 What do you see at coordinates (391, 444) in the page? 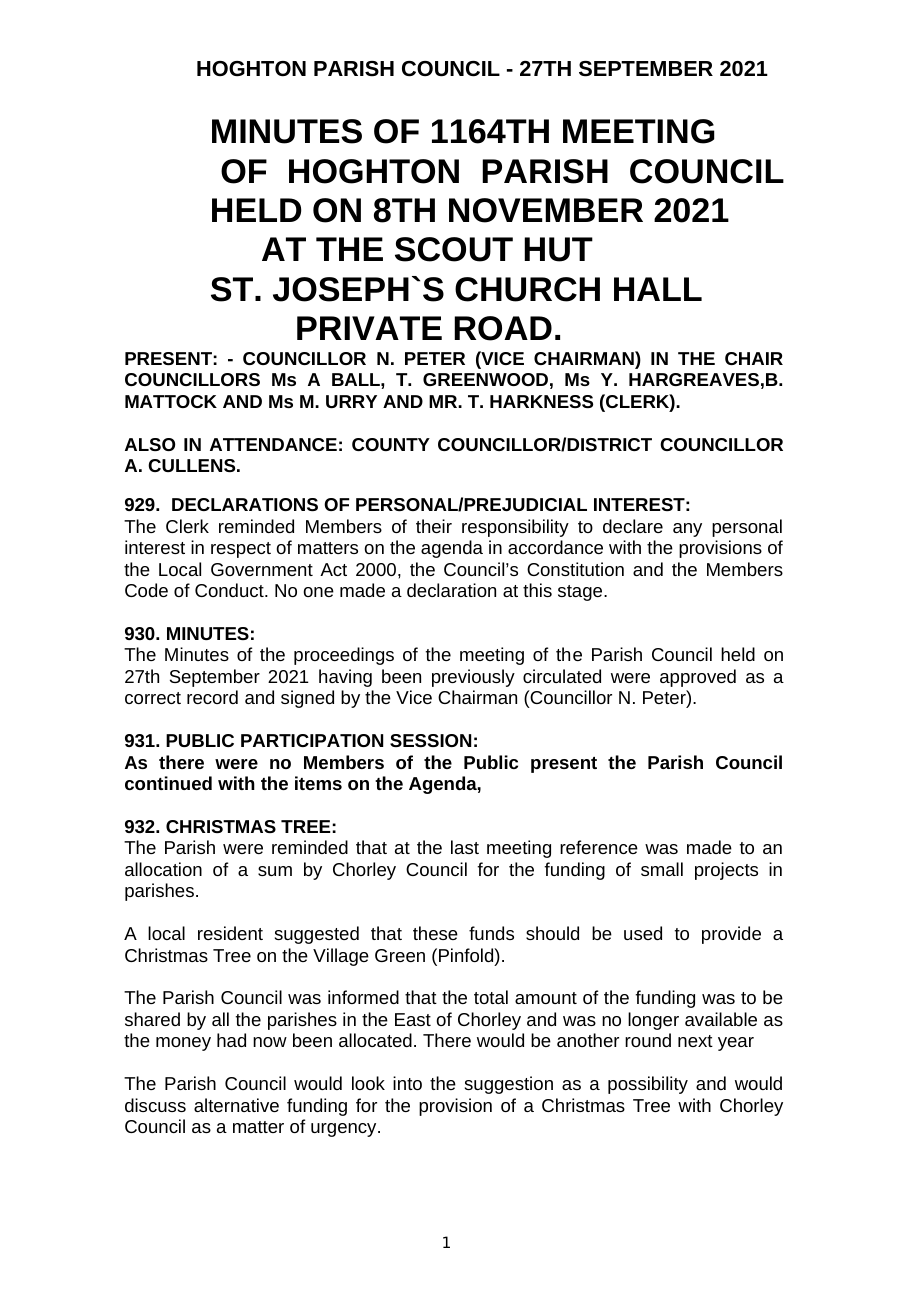
I see `COUNTY` at bounding box center [391, 444].
